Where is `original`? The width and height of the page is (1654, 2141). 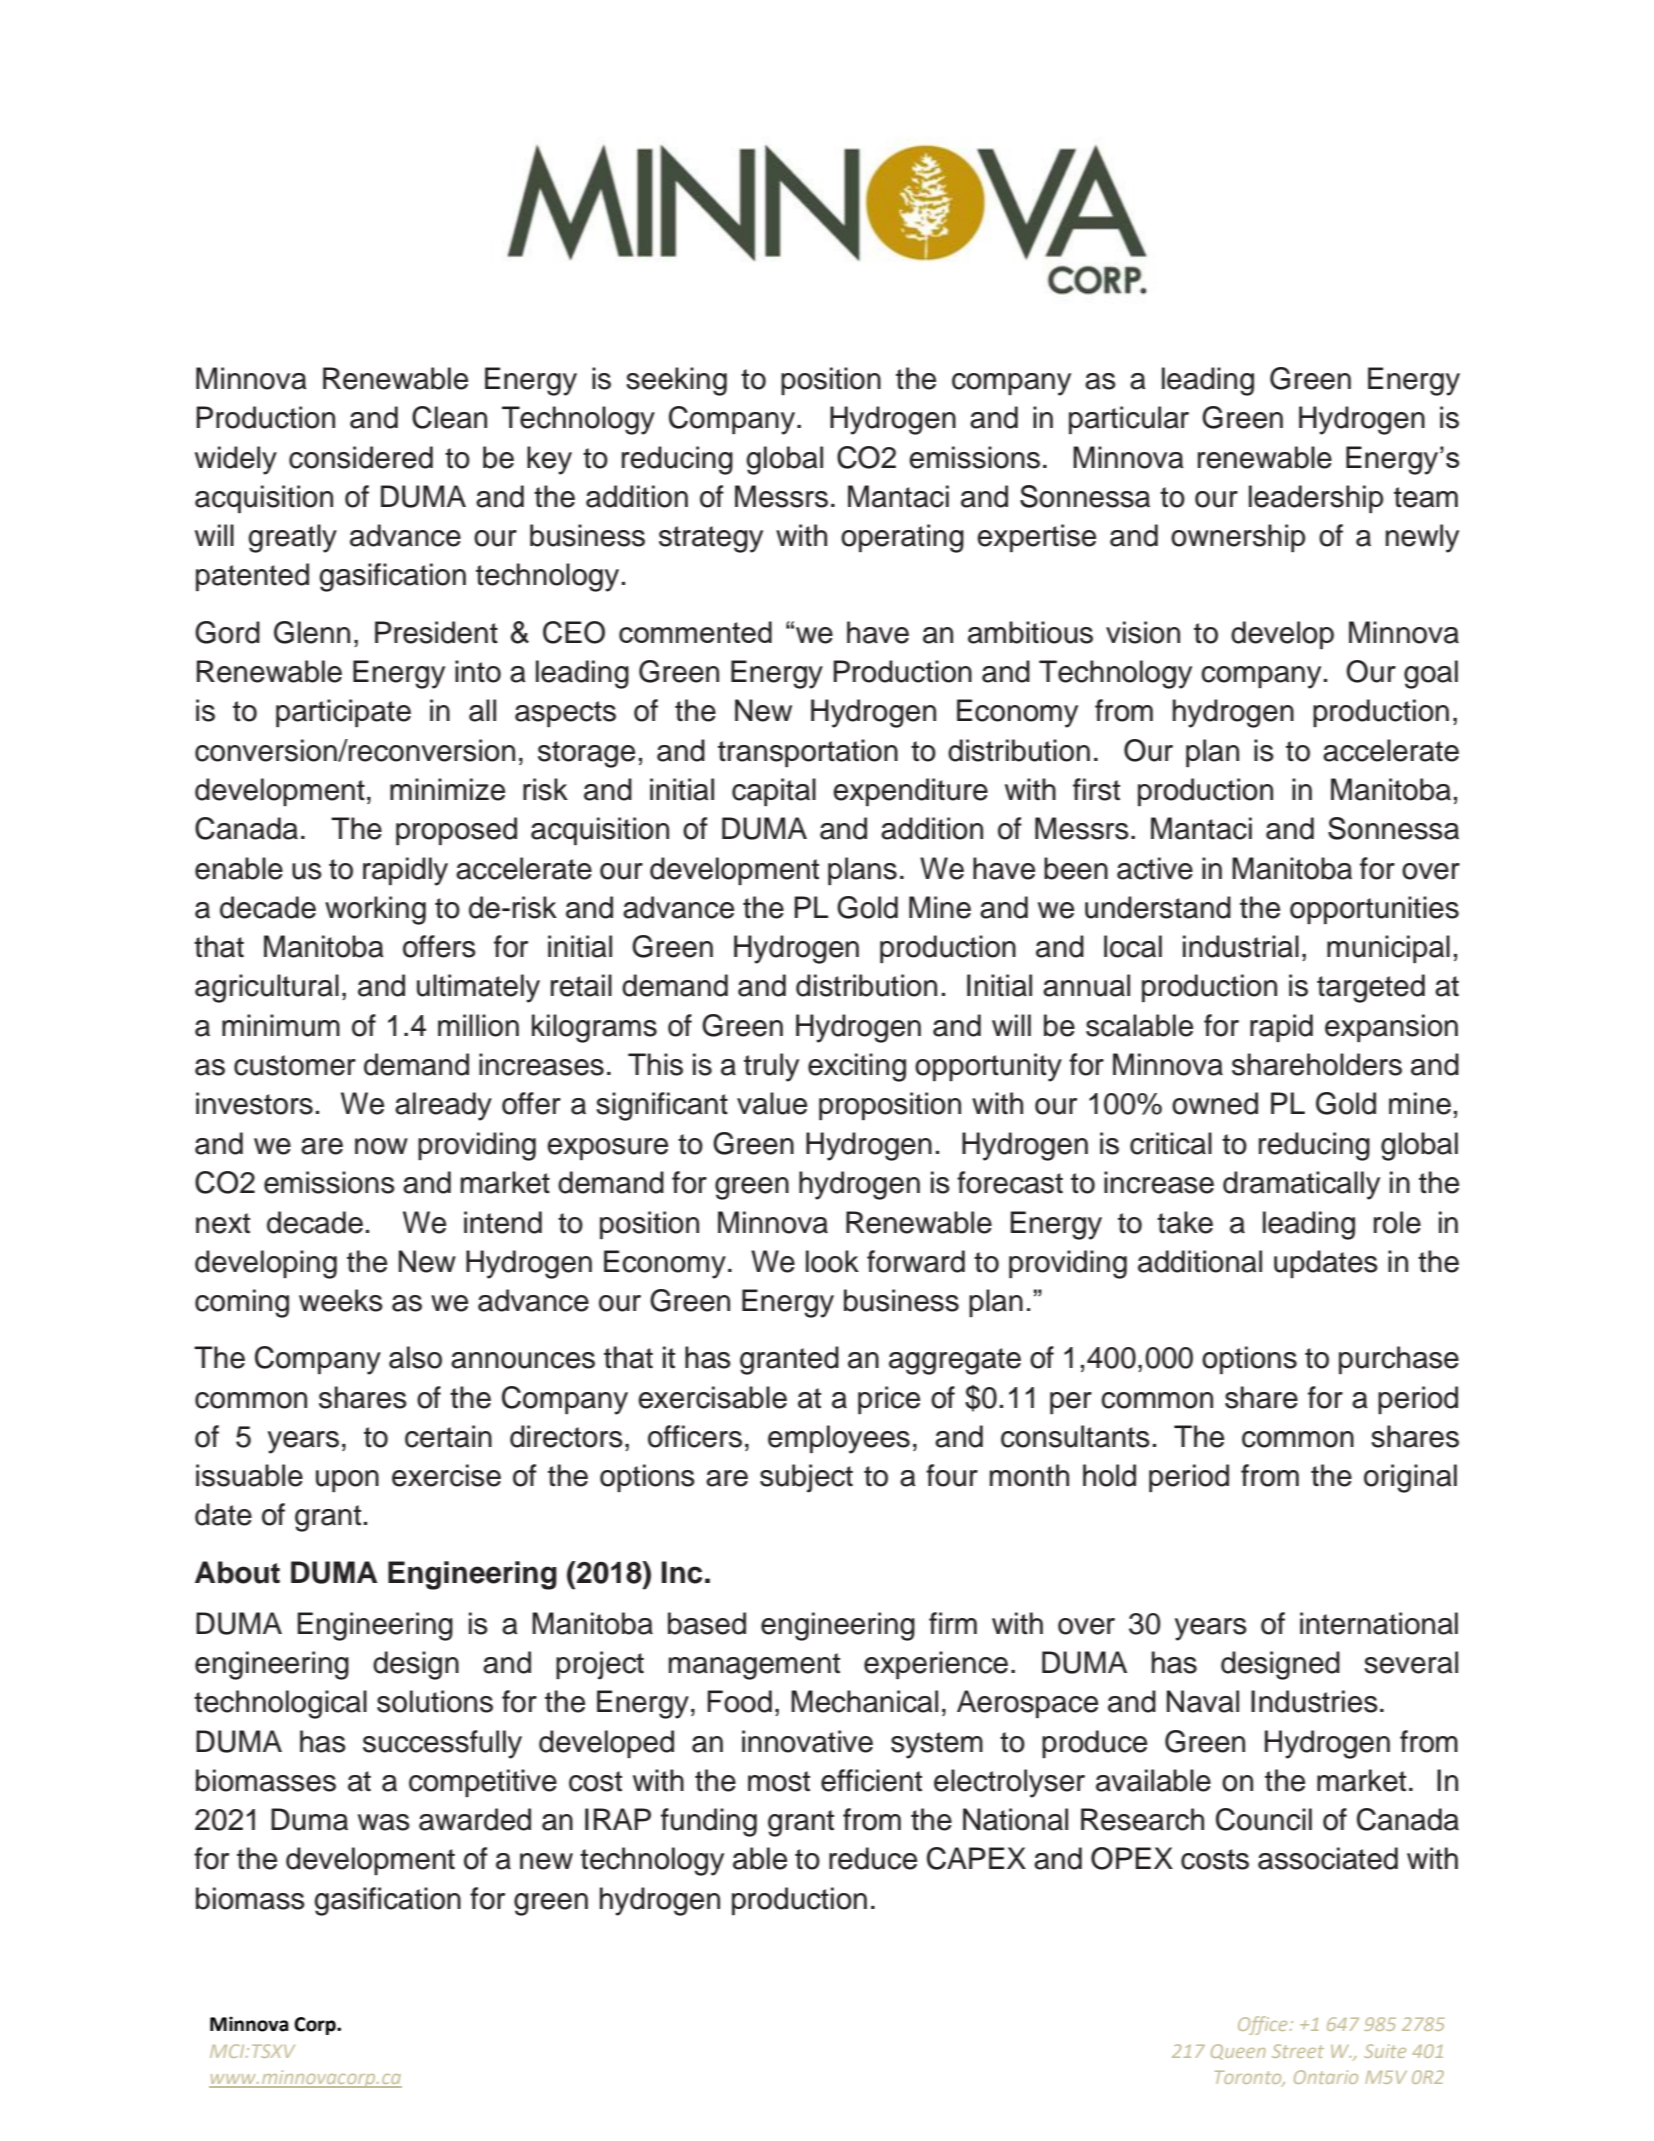 original is located at coordinates (1410, 1478).
